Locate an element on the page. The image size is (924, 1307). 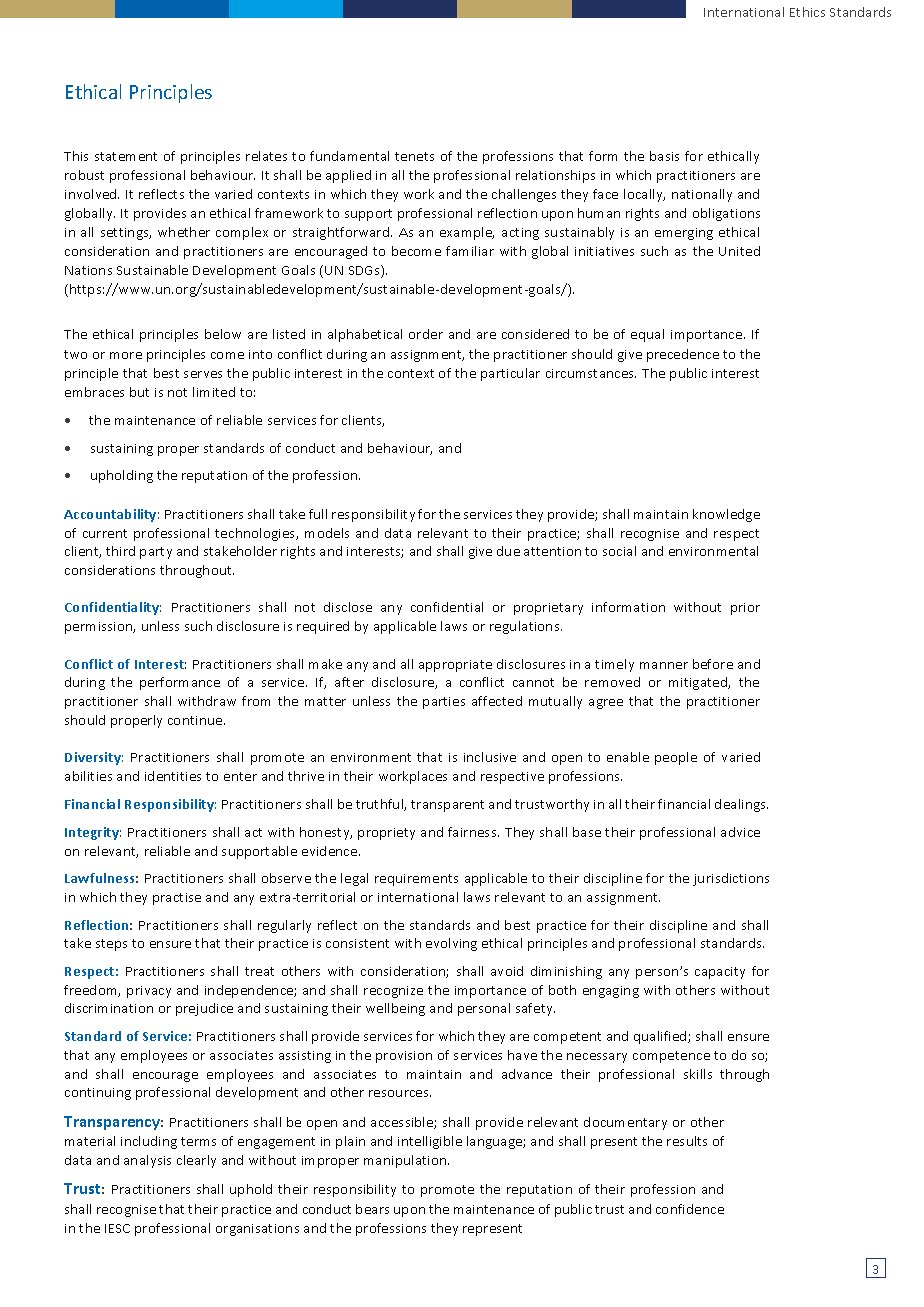
parties is located at coordinates (444, 703).
